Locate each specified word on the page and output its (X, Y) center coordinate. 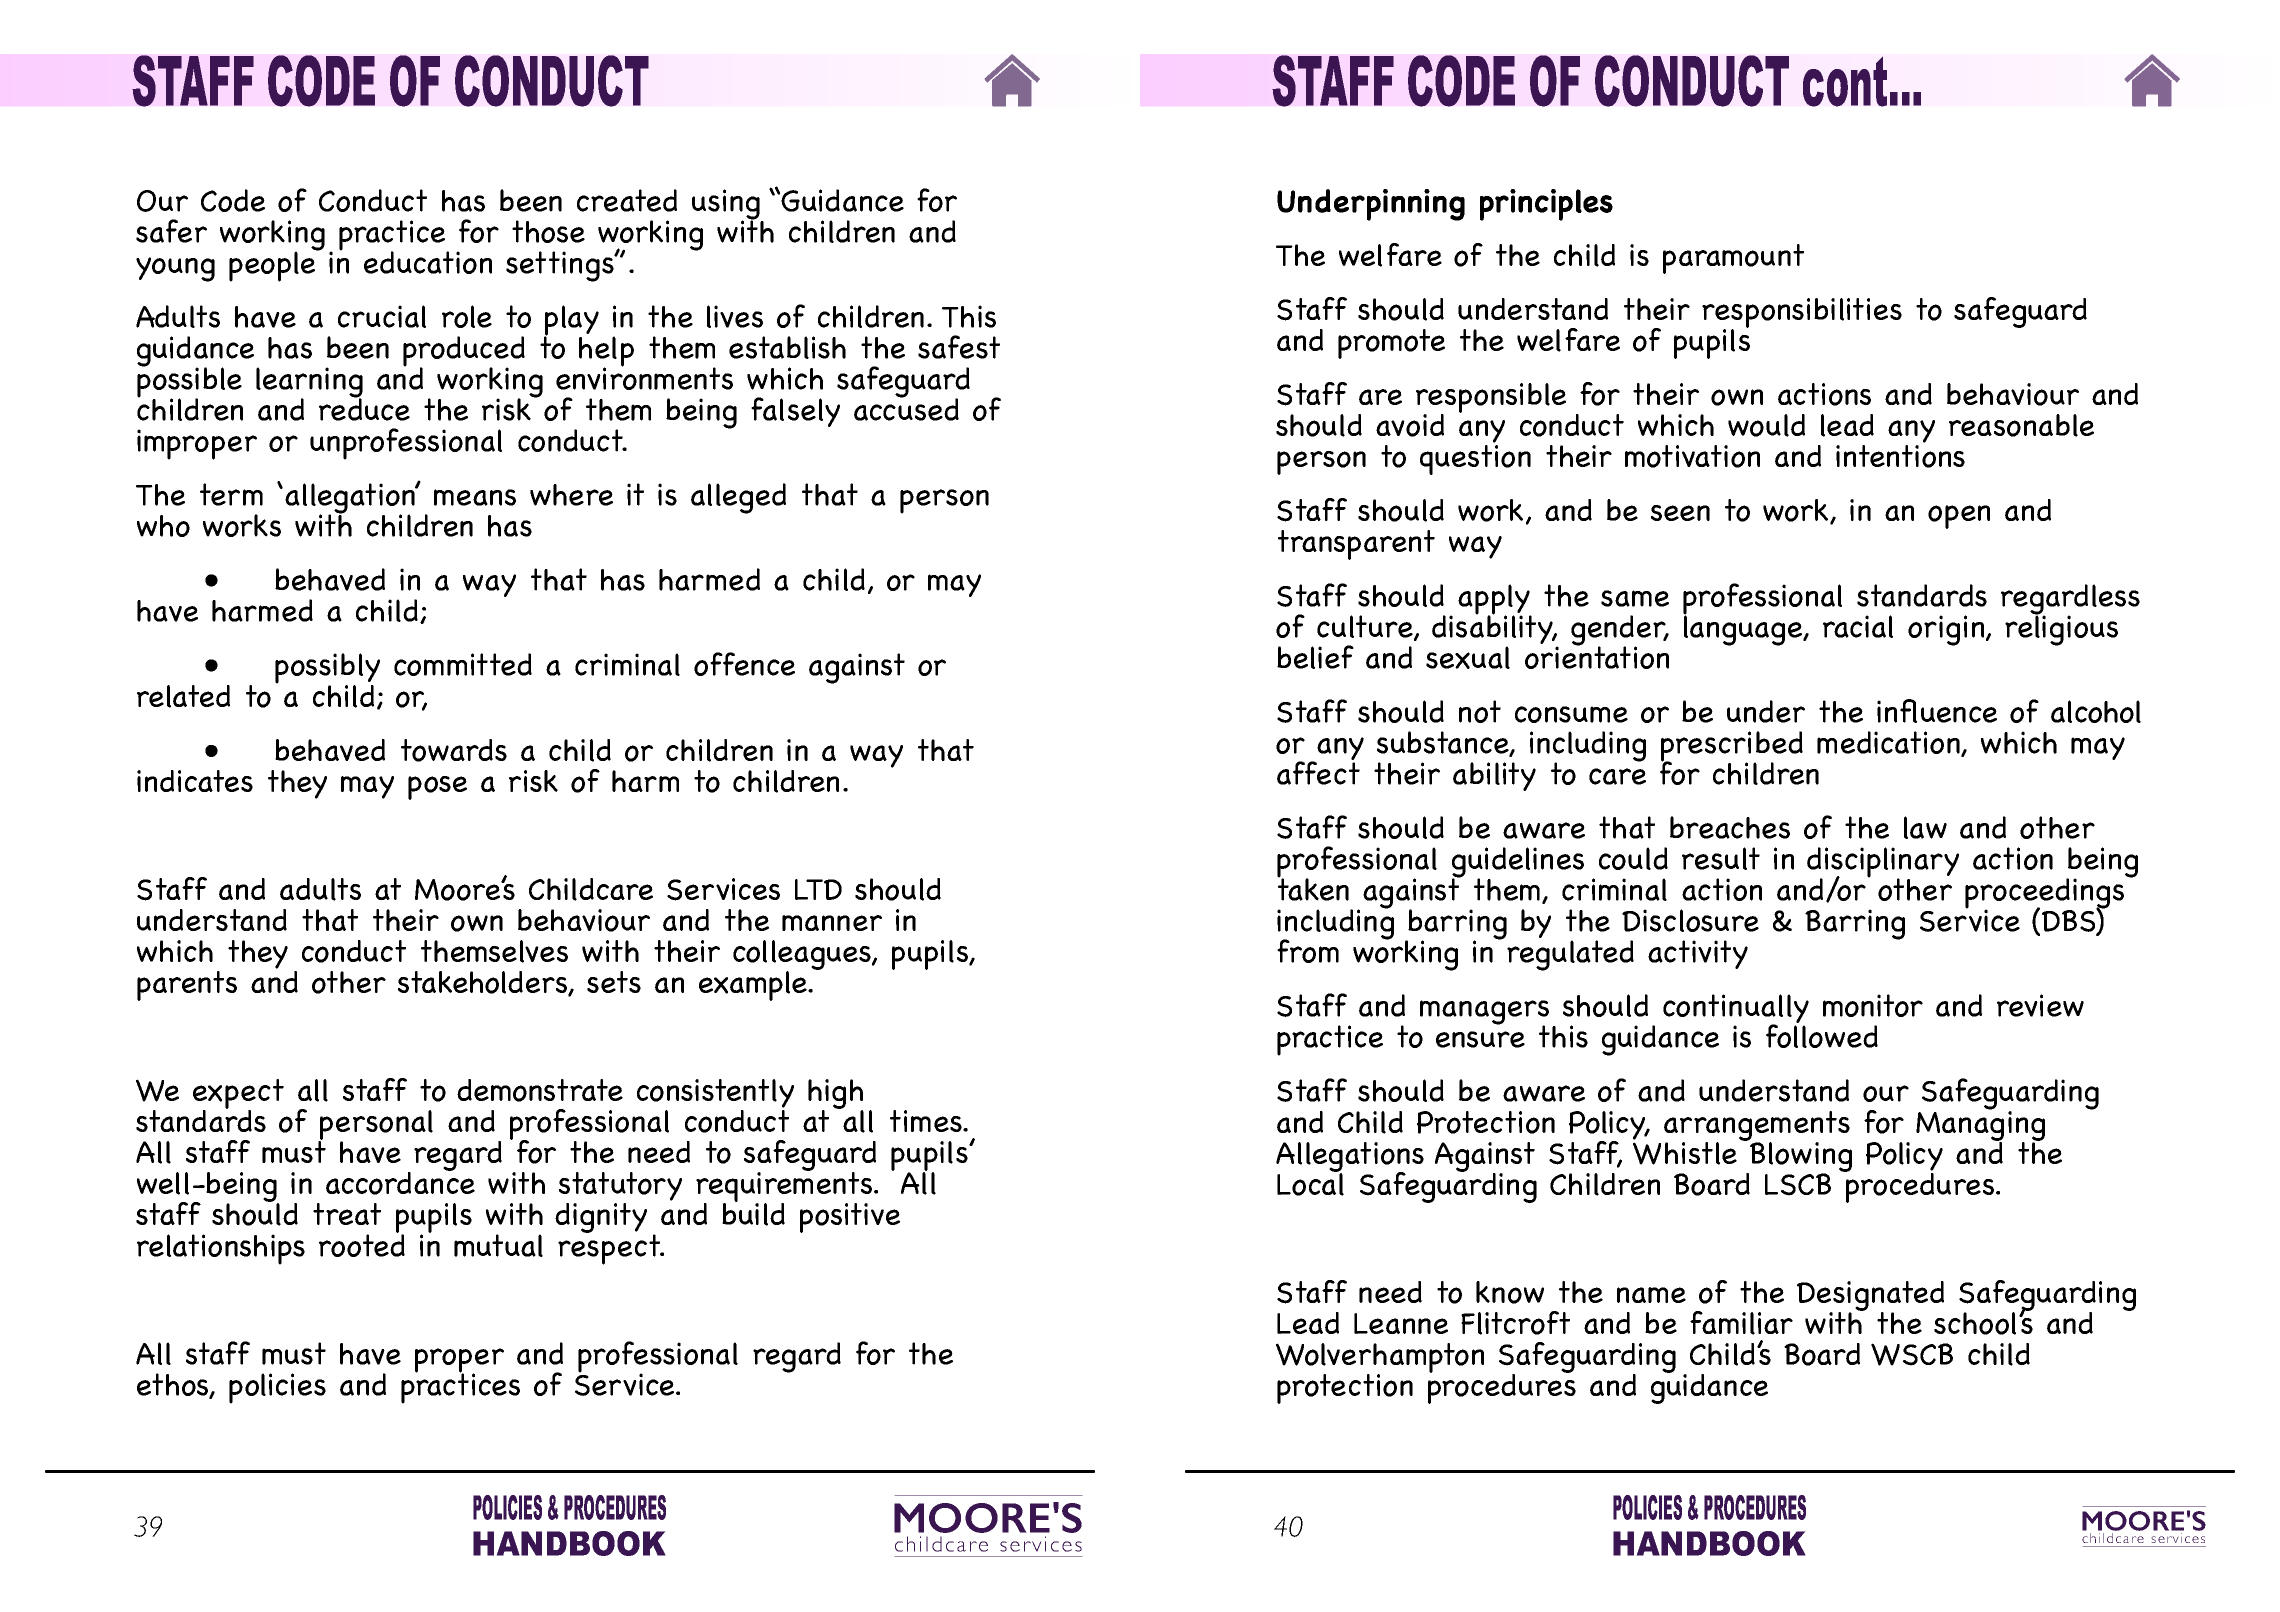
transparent (1356, 545)
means (475, 497)
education (428, 262)
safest (959, 347)
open (1959, 517)
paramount (1733, 259)
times (927, 1121)
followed (1822, 1035)
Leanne (1401, 1323)
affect (1318, 772)
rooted (362, 1244)
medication (1889, 744)
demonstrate (540, 1090)
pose (437, 788)
